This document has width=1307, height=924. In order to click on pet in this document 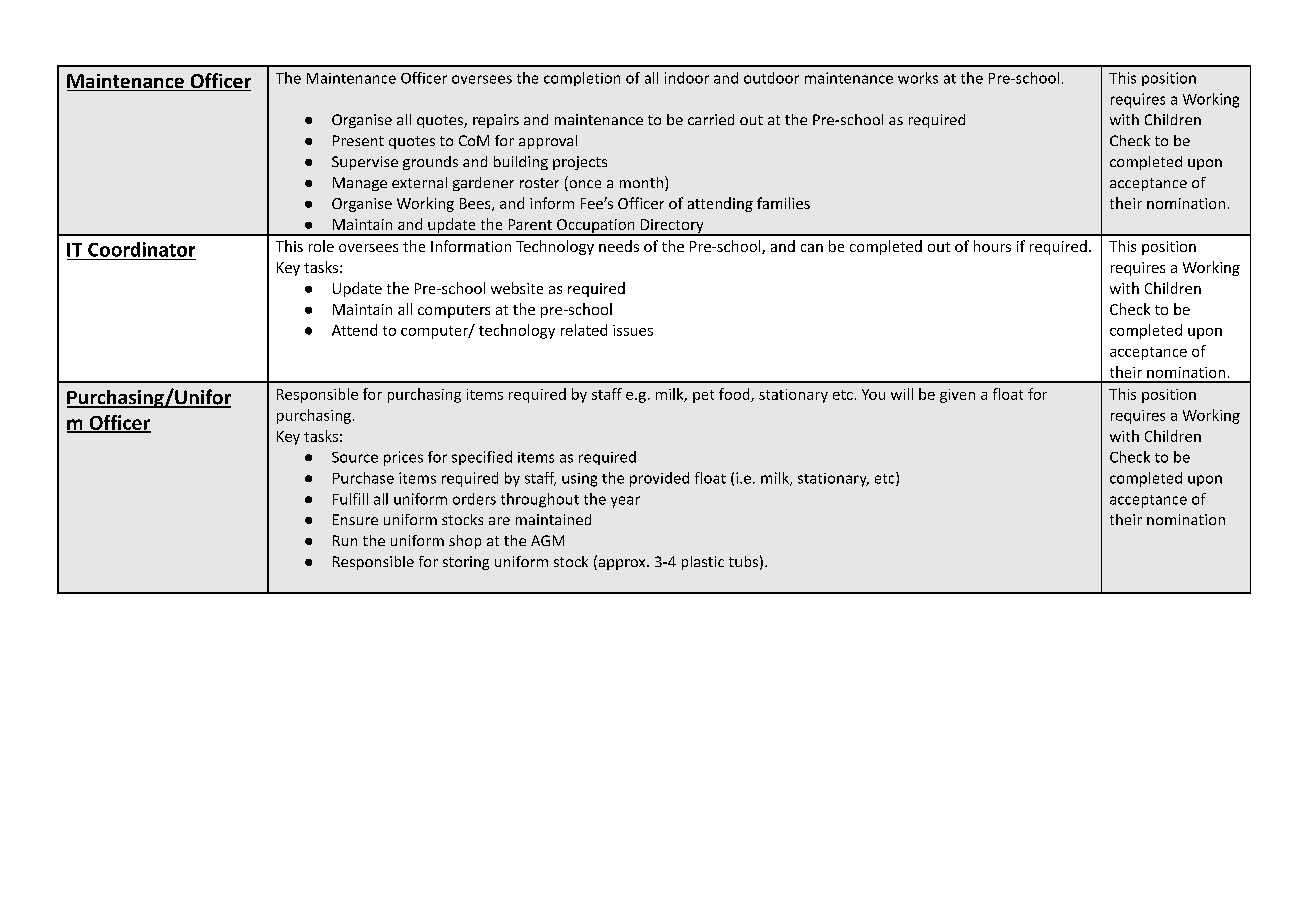, I will do `click(703, 396)`.
